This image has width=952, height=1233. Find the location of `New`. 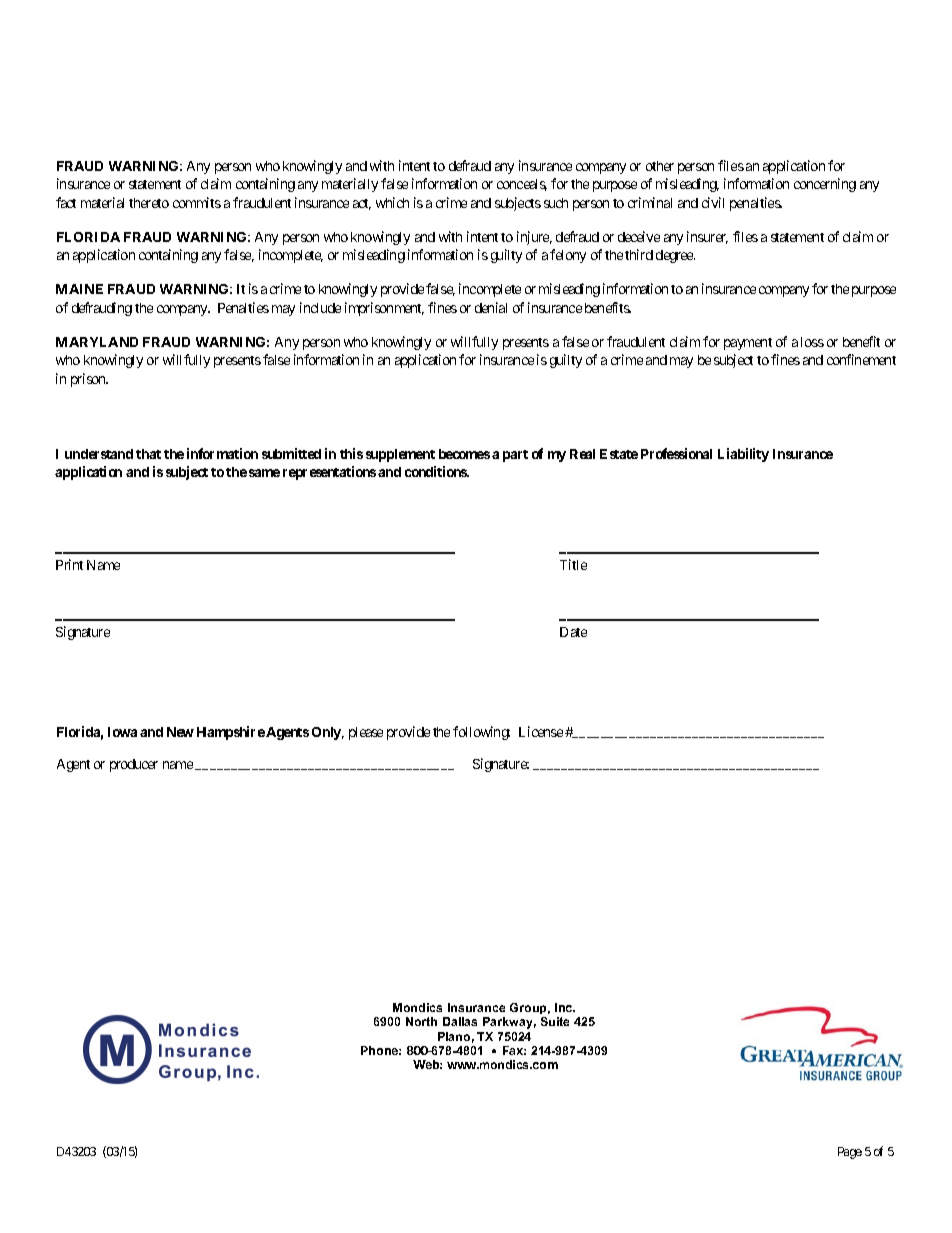

New is located at coordinates (180, 732).
